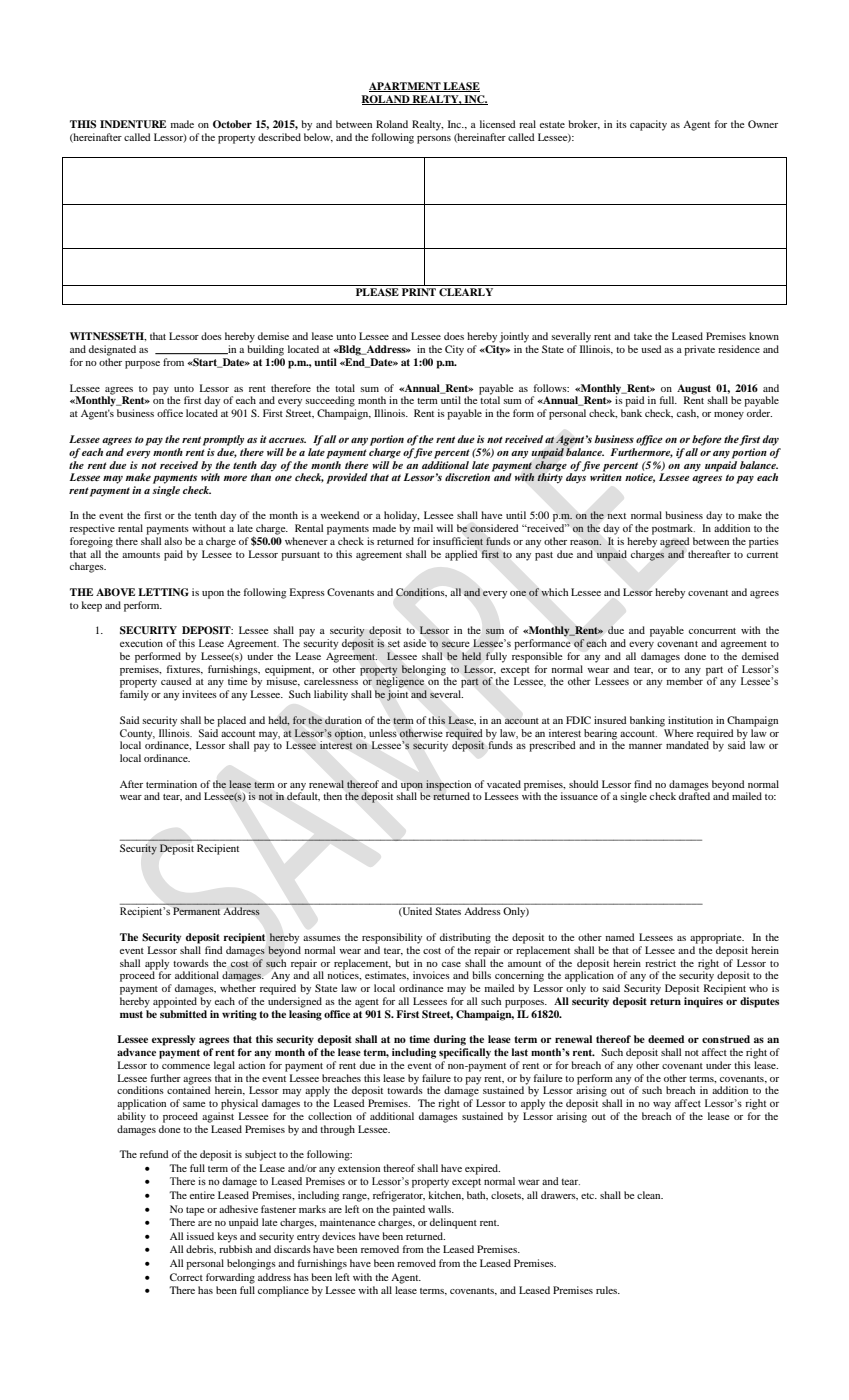  What do you see at coordinates (399, 681) in the document?
I see `negligence` at bounding box center [399, 681].
